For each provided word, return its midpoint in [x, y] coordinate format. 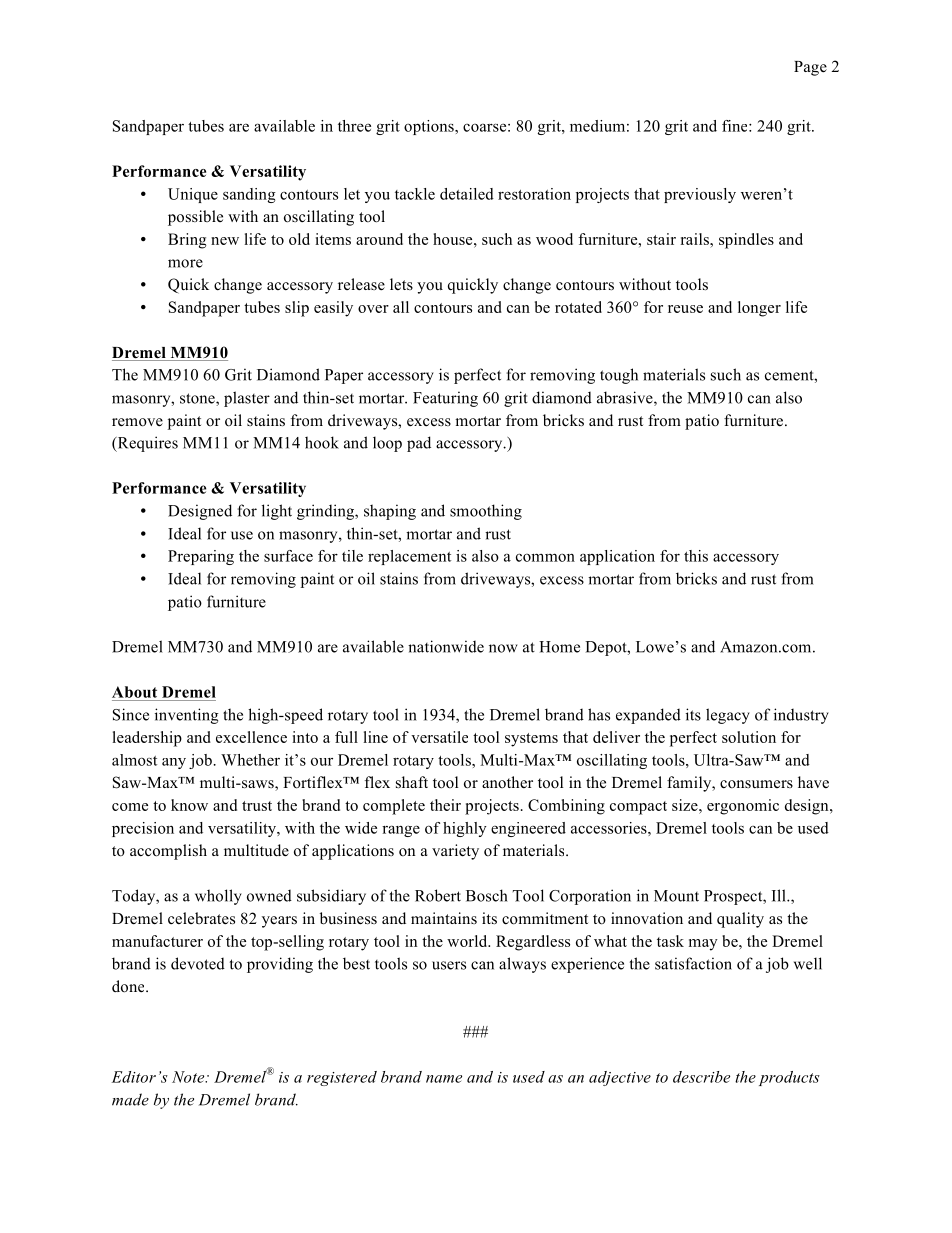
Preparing [201, 557]
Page [810, 68]
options [430, 127]
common [545, 557]
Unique [193, 195]
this [696, 556]
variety [455, 852]
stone [198, 399]
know [189, 805]
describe [701, 1077]
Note [189, 1077]
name [444, 1079]
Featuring [445, 399]
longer [759, 309]
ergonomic [743, 807]
